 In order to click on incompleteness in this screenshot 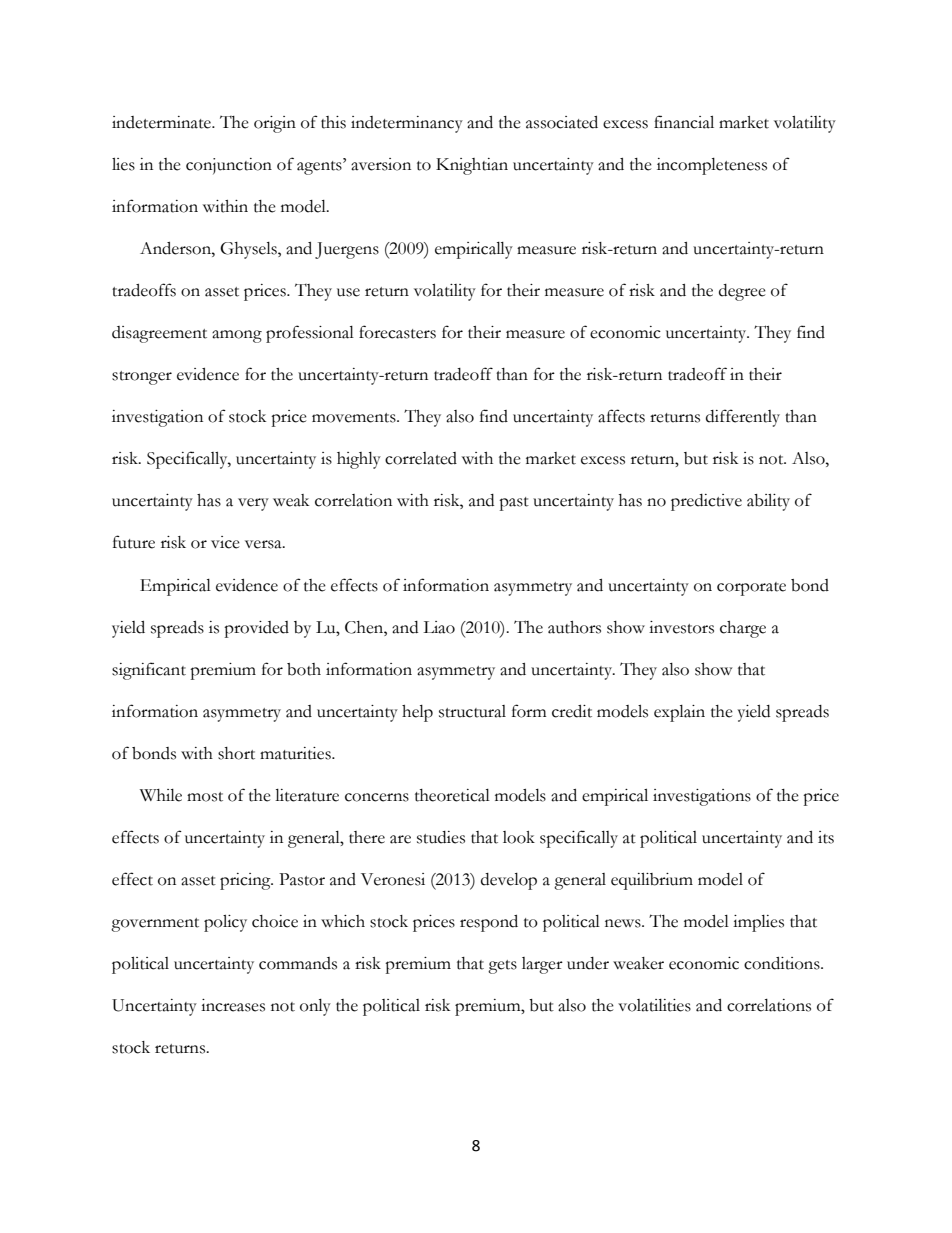, I will do `click(712, 166)`.
